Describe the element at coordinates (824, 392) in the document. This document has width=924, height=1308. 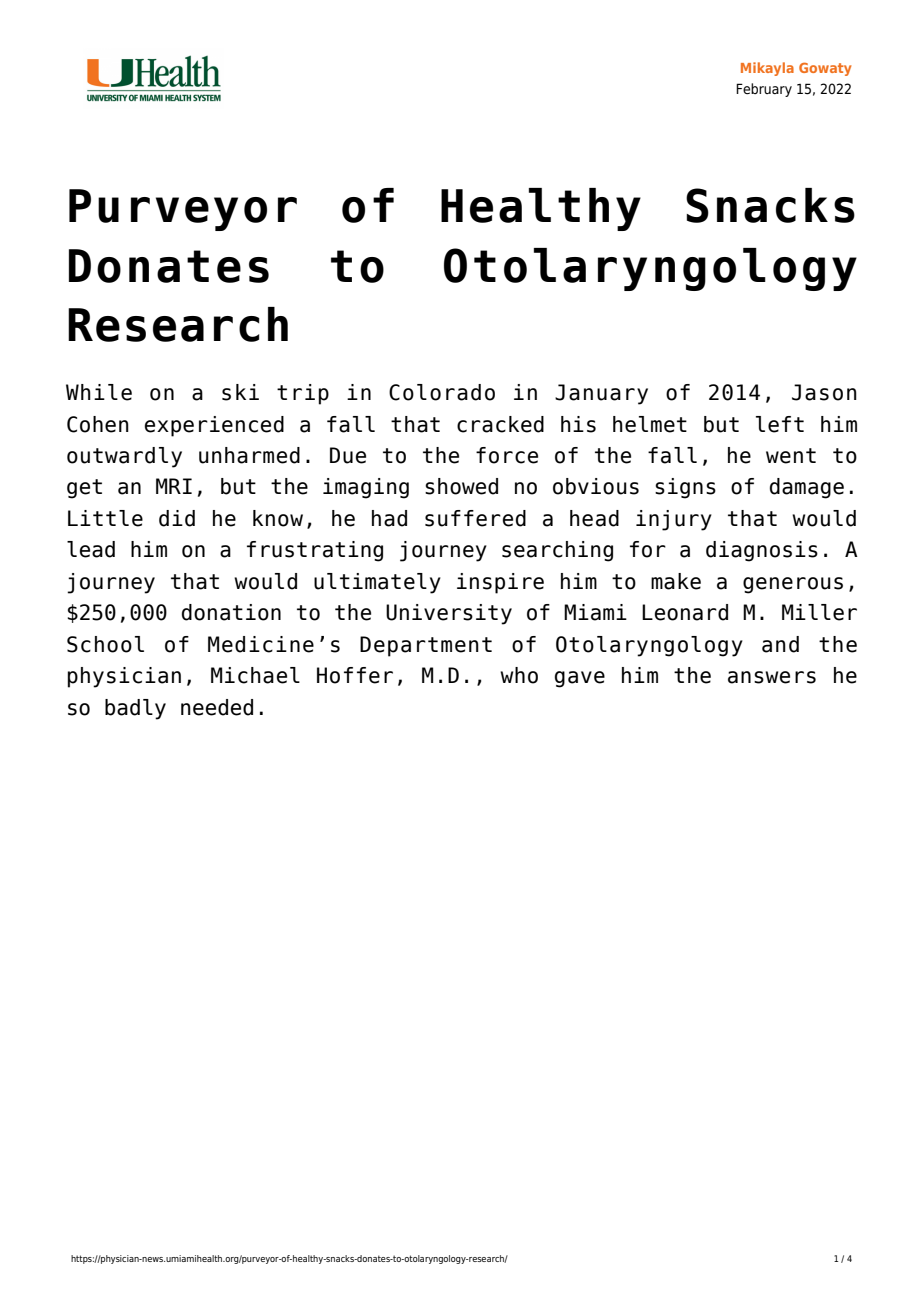
I see `Jason` at that location.
